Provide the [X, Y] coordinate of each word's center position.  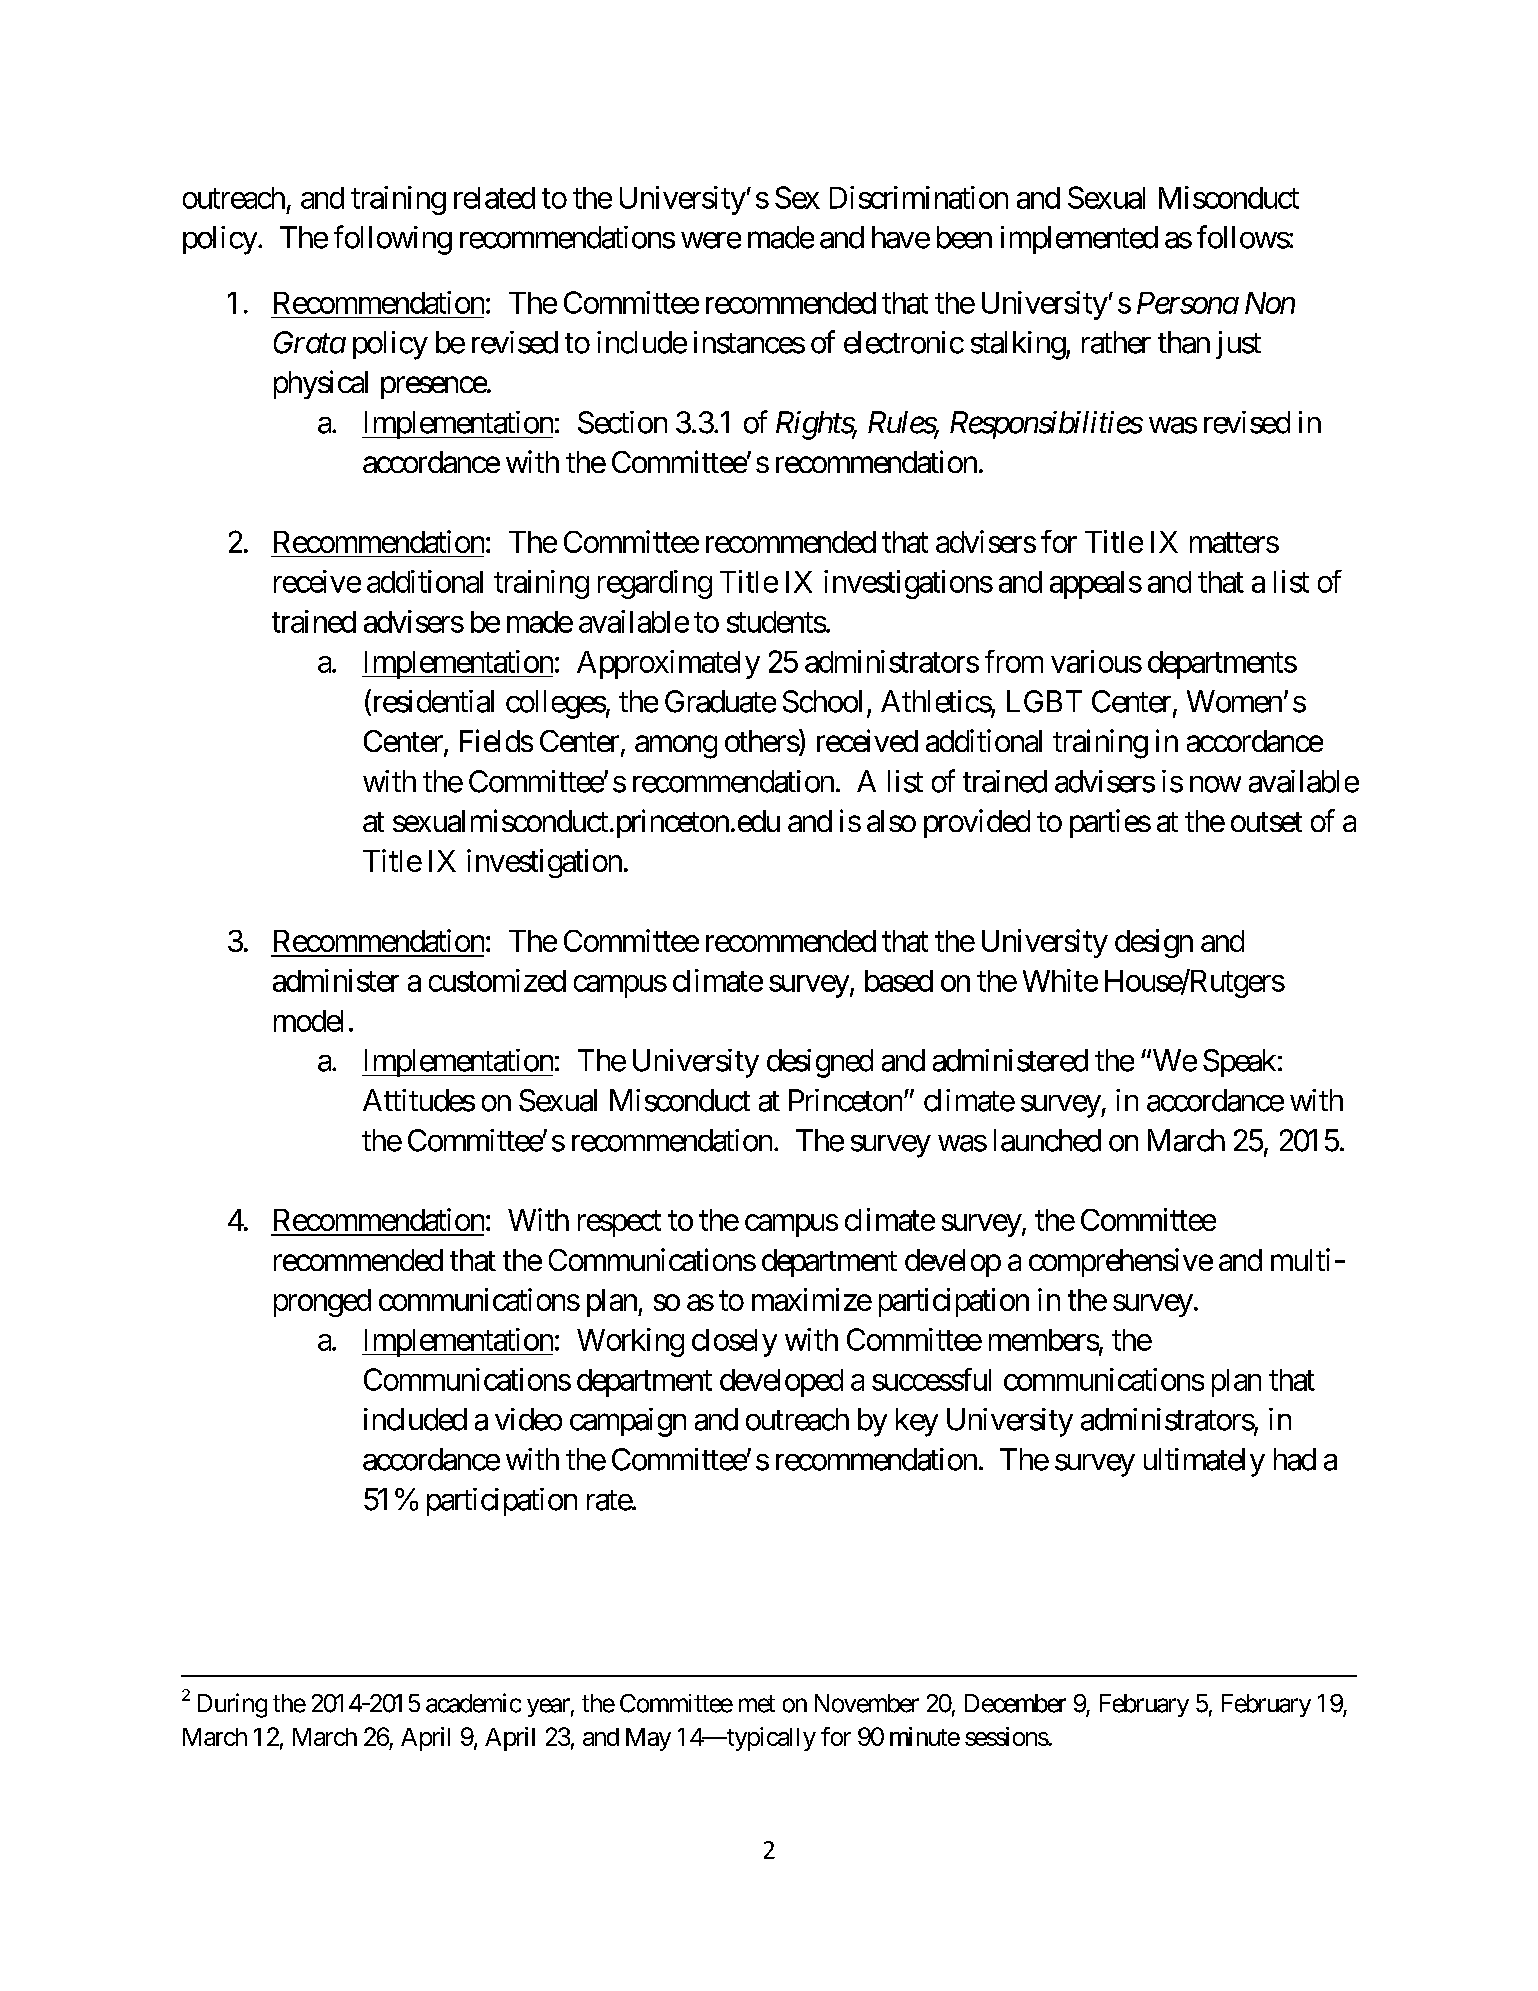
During [232, 1705]
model [308, 1021]
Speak [1239, 1063]
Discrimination [919, 197]
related [494, 198]
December [1015, 1703]
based [899, 981]
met [757, 1704]
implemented [1079, 240]
